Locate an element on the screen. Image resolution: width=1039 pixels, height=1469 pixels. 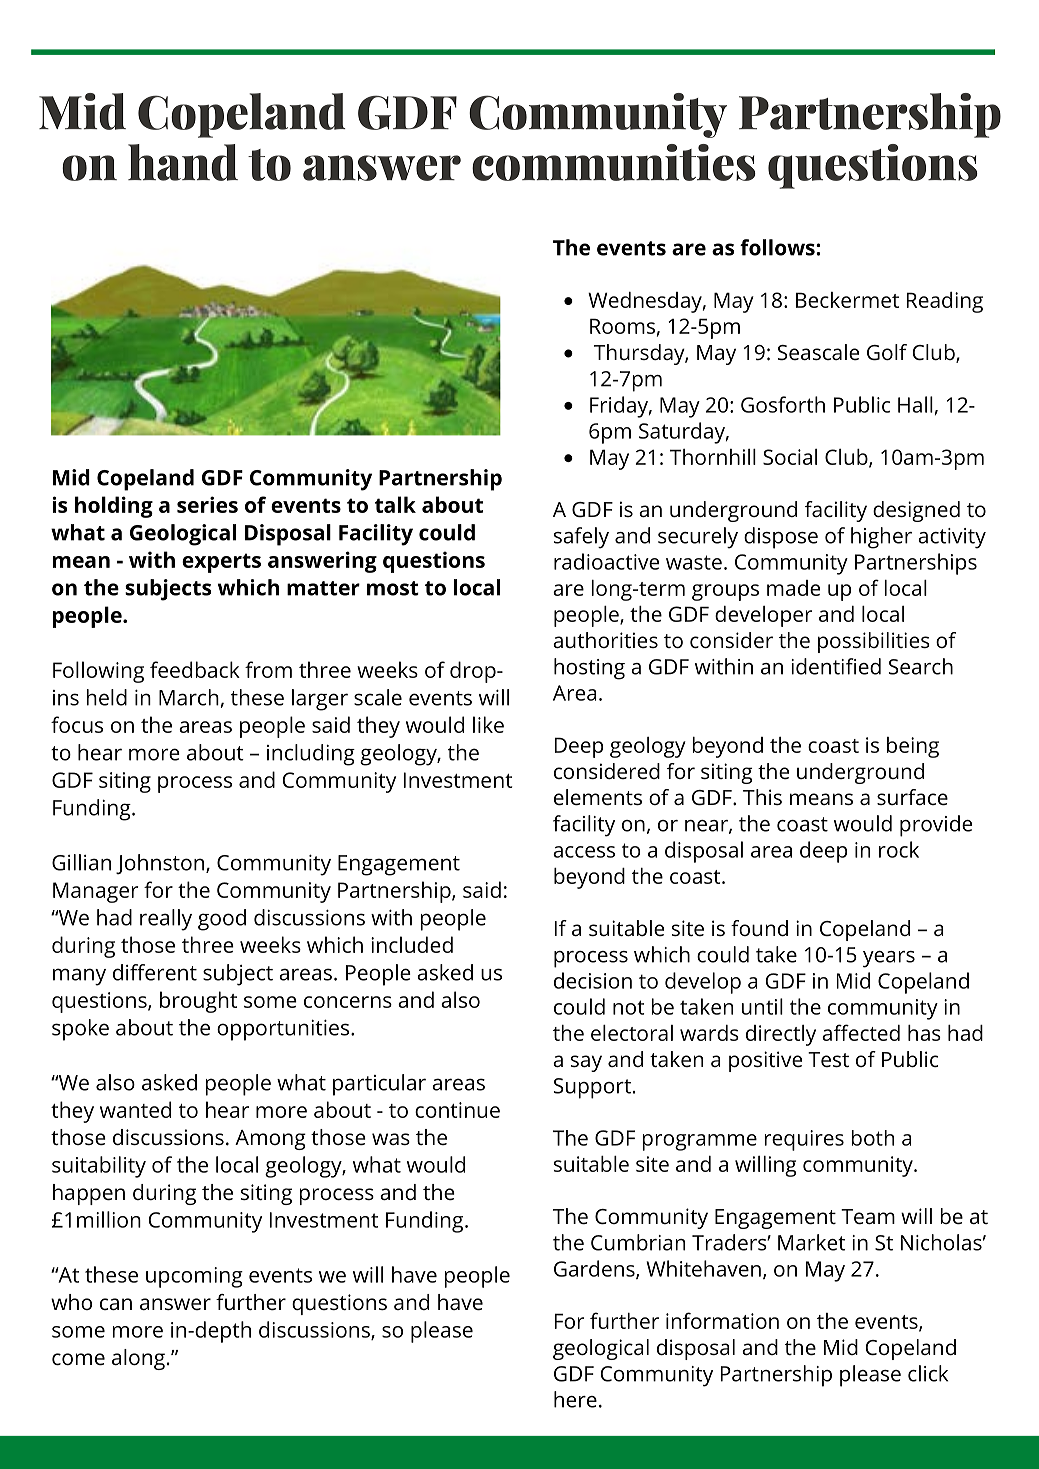
come is located at coordinates (78, 1359).
